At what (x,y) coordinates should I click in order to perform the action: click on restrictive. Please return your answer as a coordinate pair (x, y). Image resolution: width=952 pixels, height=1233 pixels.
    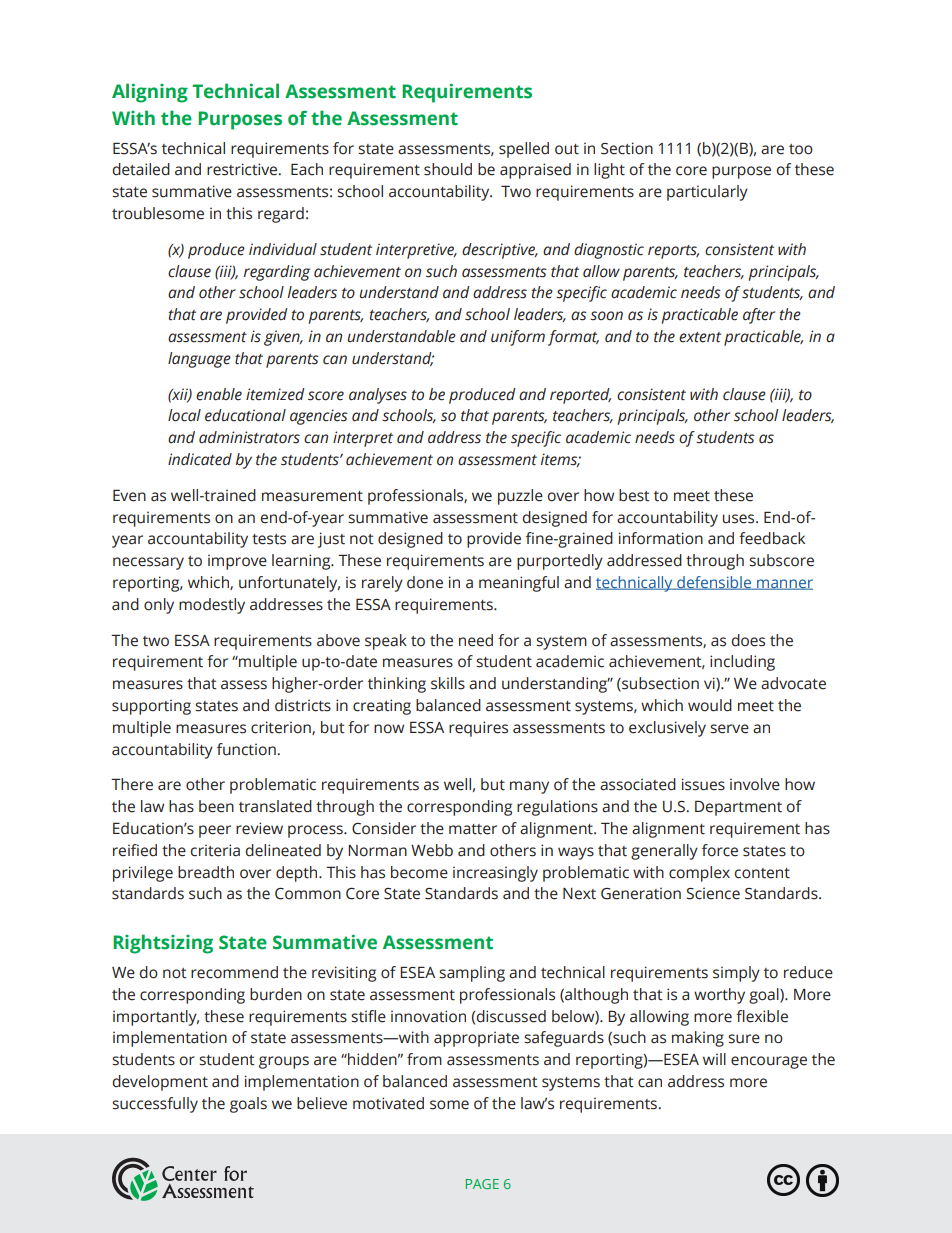
    Looking at the image, I should click on (243, 169).
